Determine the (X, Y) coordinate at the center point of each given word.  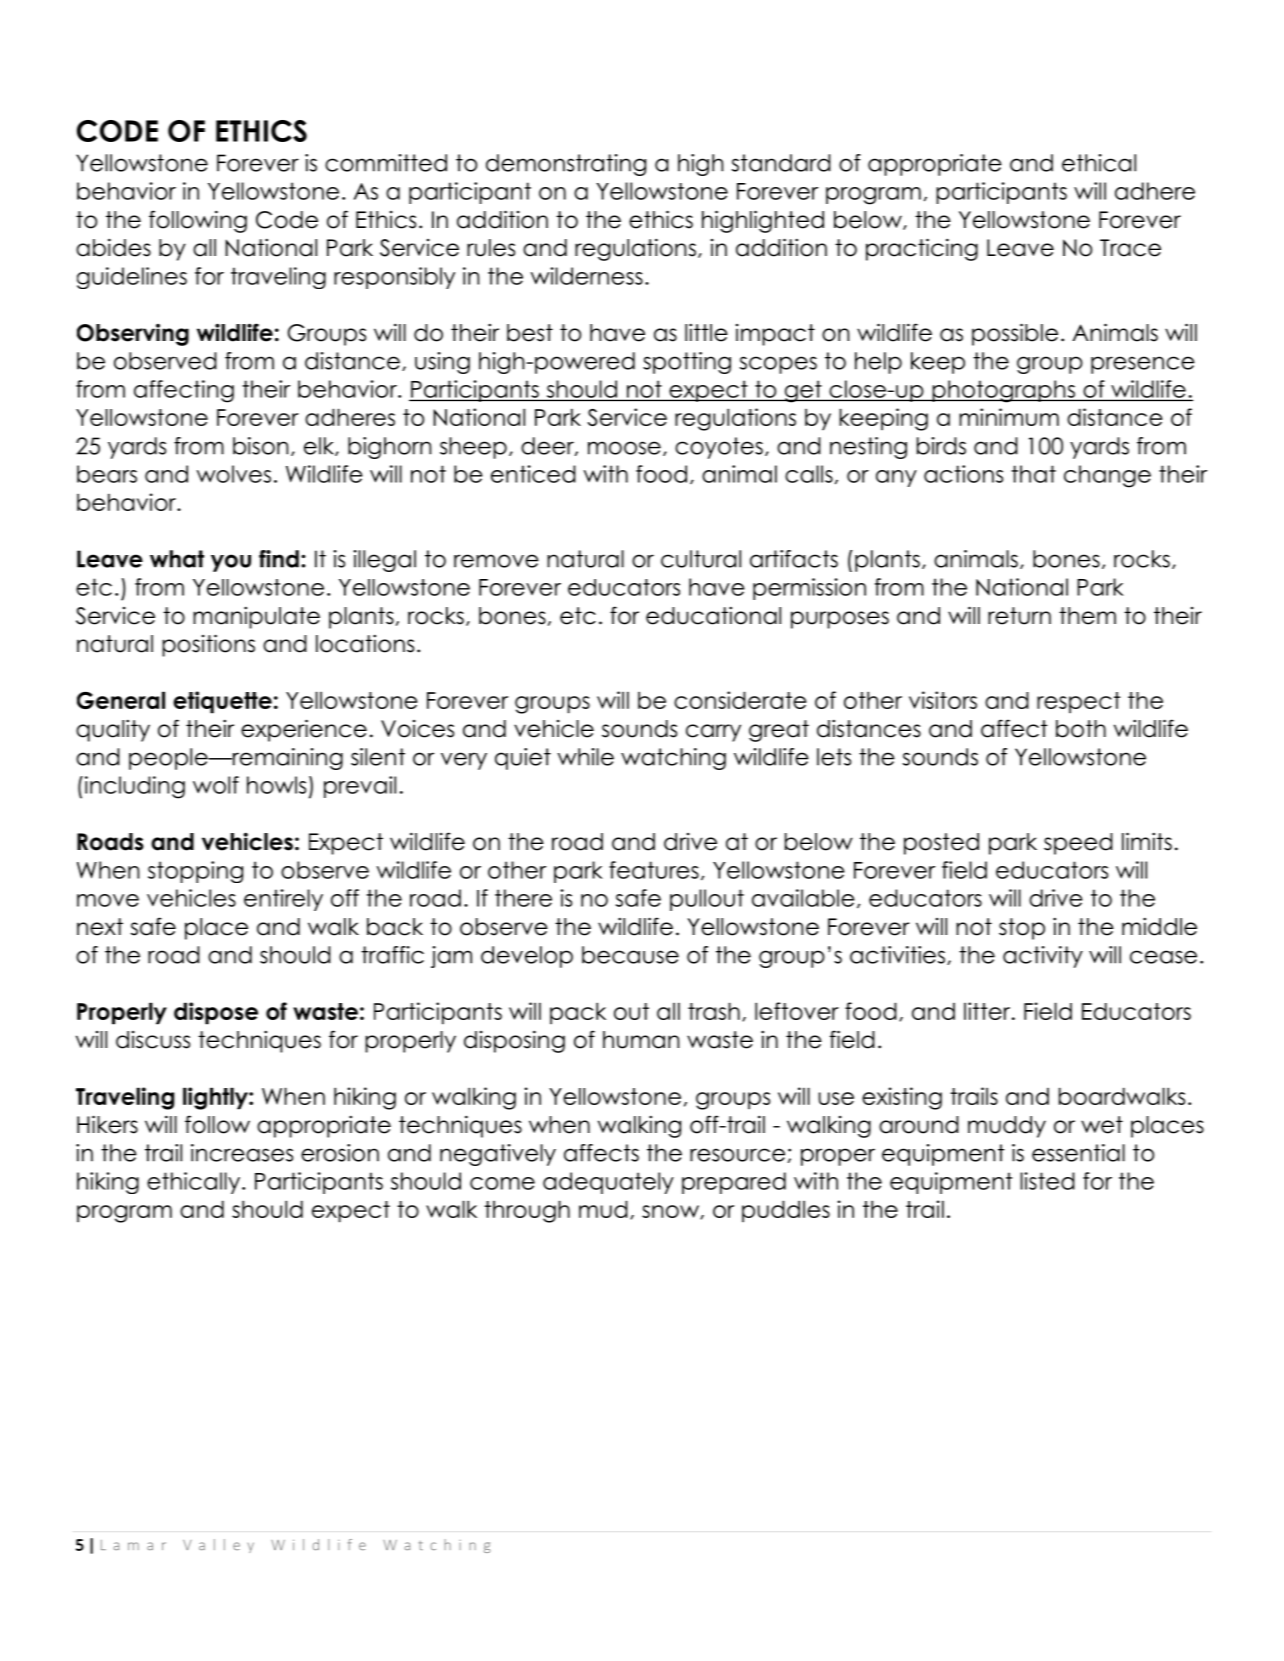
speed (1078, 844)
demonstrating (566, 165)
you (231, 563)
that (1033, 474)
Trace (1130, 248)
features (654, 870)
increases (242, 1153)
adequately (608, 1183)
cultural (701, 559)
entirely (283, 900)
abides (113, 247)
